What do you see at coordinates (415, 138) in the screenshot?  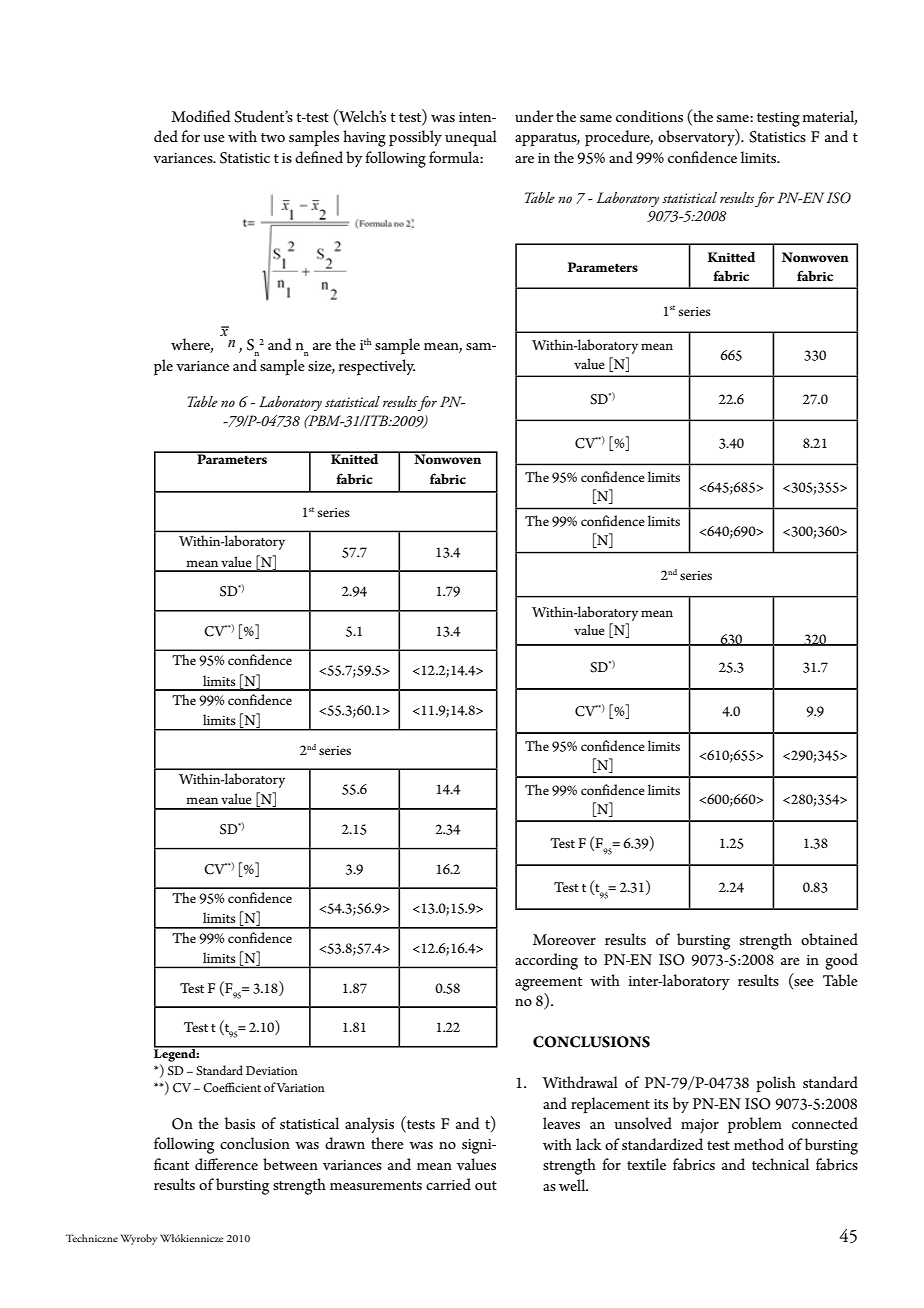 I see `possibly` at bounding box center [415, 138].
